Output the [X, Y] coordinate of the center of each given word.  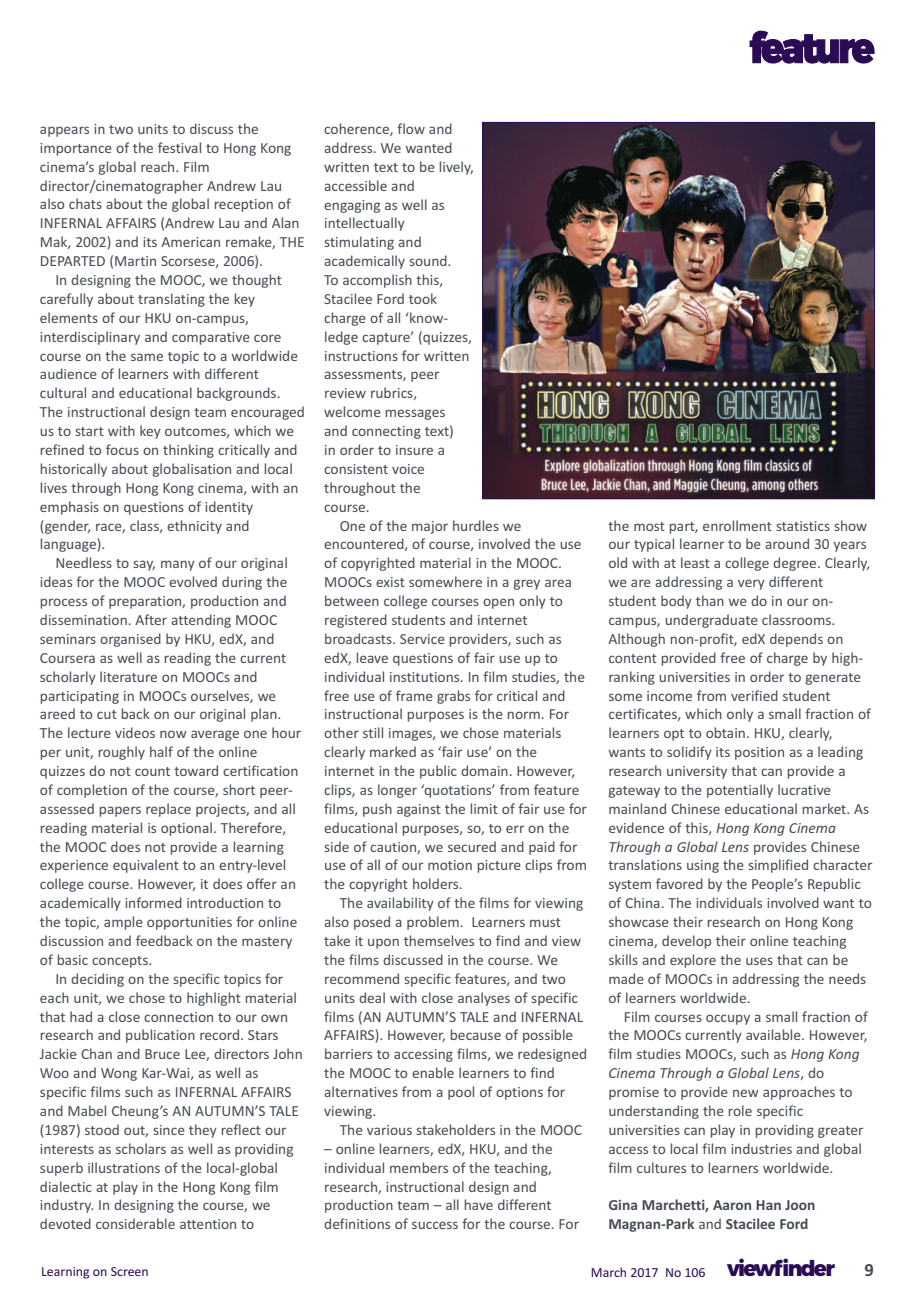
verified [754, 695]
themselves [439, 940]
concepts [121, 962]
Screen [129, 1271]
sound [429, 260]
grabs [453, 697]
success [435, 1225]
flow [411, 128]
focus [122, 449]
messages [415, 414]
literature [128, 676]
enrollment [737, 525]
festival [179, 147]
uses [759, 961]
